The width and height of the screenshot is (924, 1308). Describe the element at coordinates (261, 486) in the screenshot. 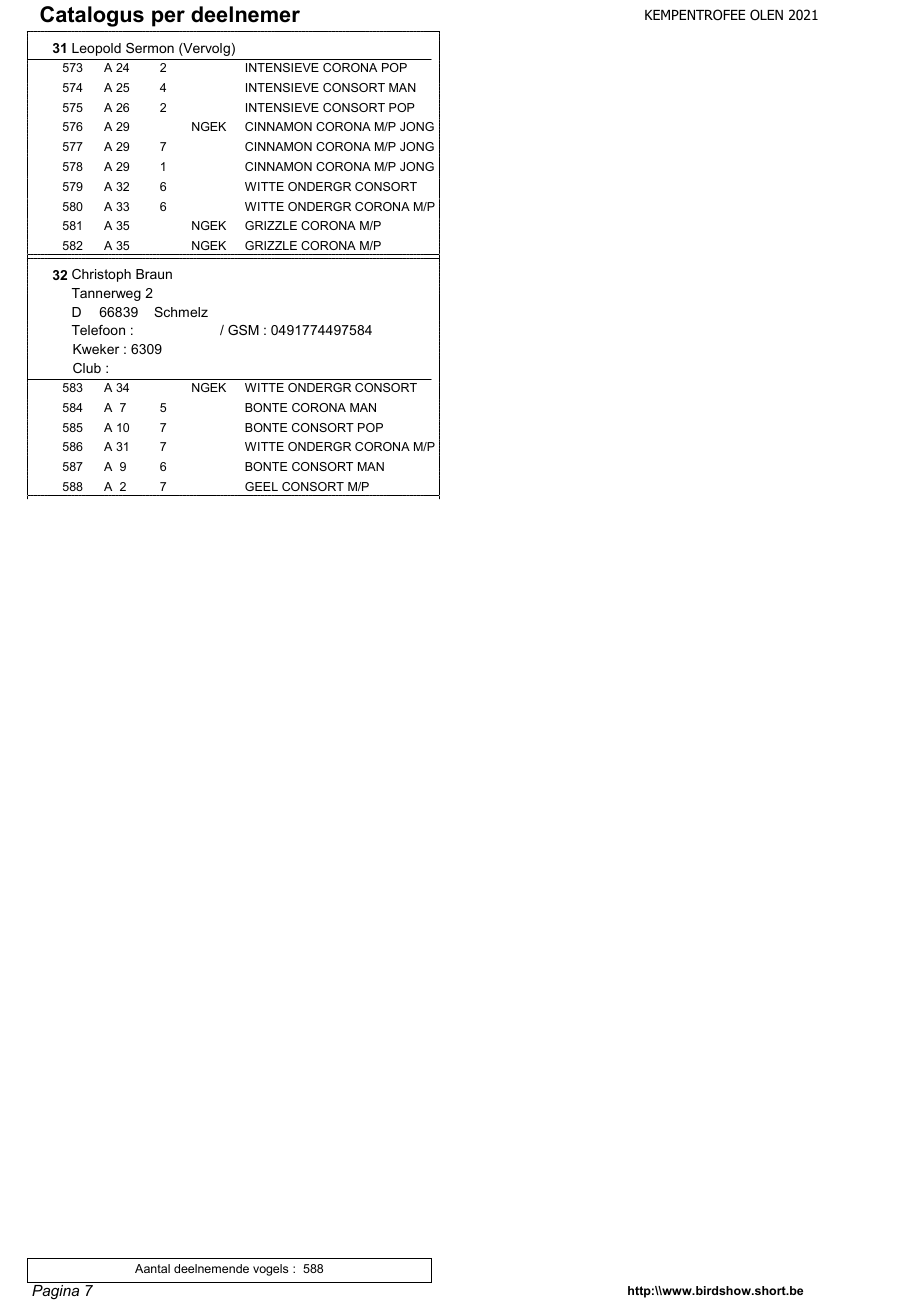

I see `GEEL` at that location.
